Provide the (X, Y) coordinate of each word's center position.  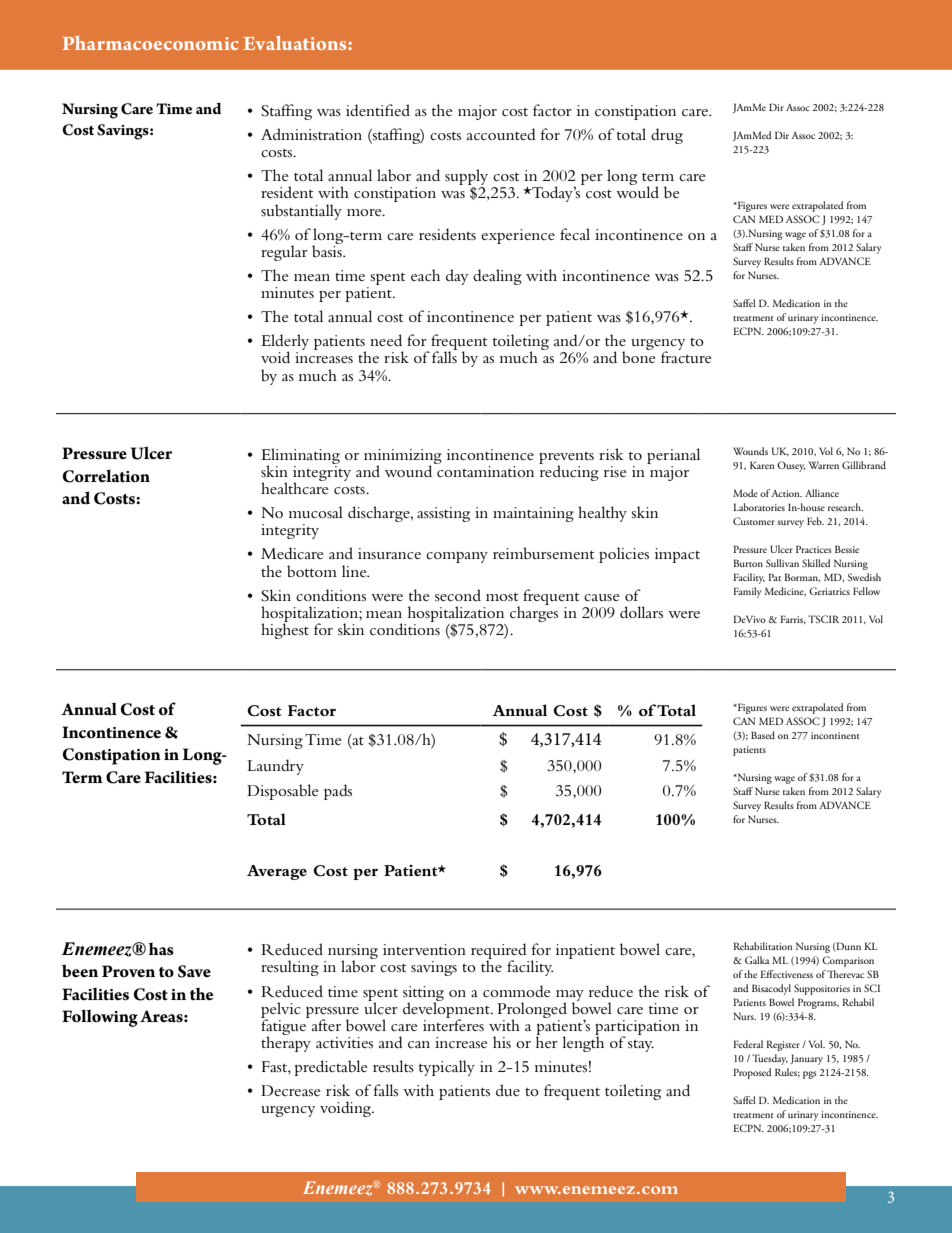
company (457, 557)
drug (667, 136)
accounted (501, 134)
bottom (312, 571)
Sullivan (782, 563)
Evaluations (296, 43)
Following (100, 1018)
